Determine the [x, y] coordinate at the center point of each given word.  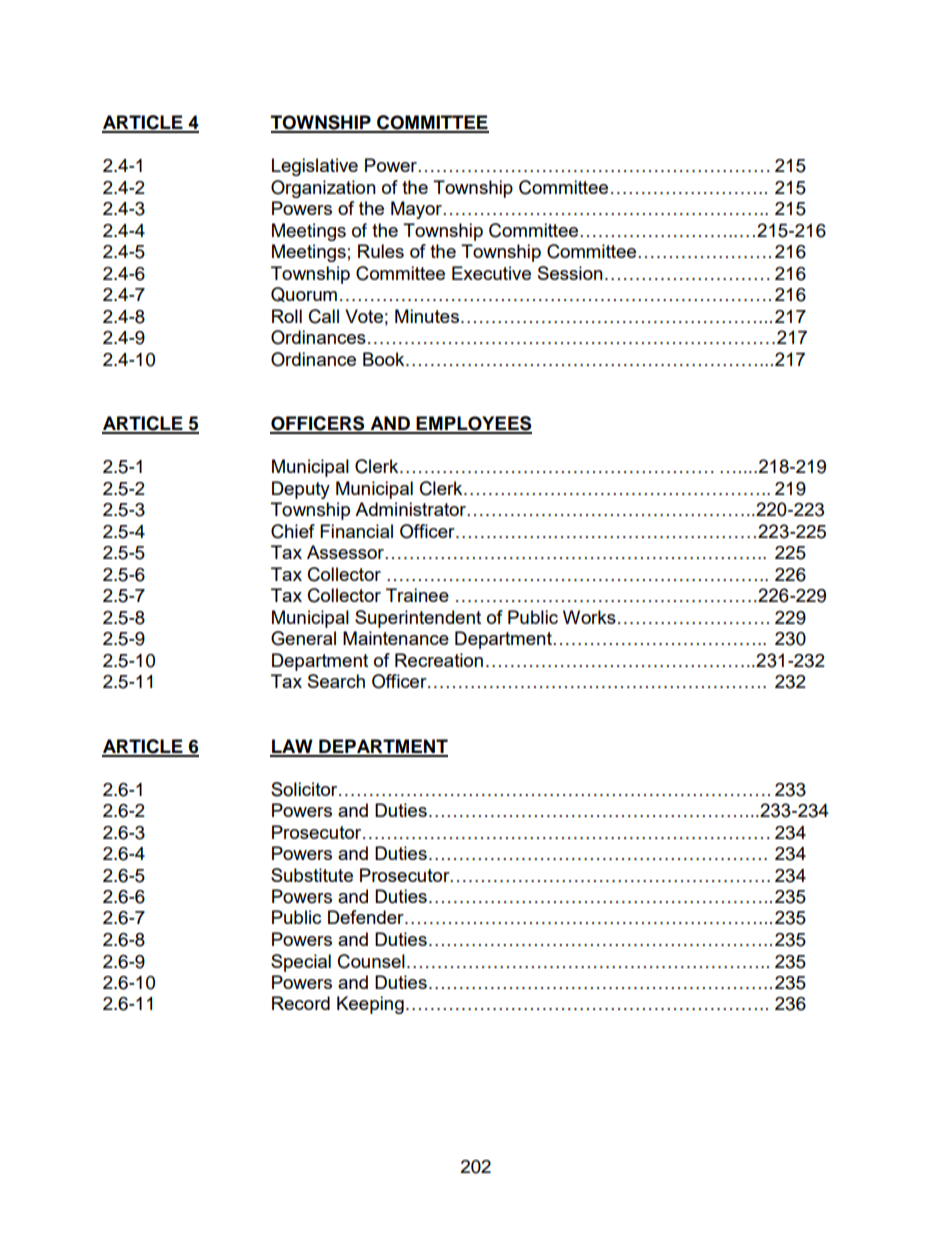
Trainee [417, 595]
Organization [323, 189]
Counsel [371, 961]
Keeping [370, 1005]
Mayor [418, 210]
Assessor [347, 552]
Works [589, 617]
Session [570, 273]
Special [301, 963]
